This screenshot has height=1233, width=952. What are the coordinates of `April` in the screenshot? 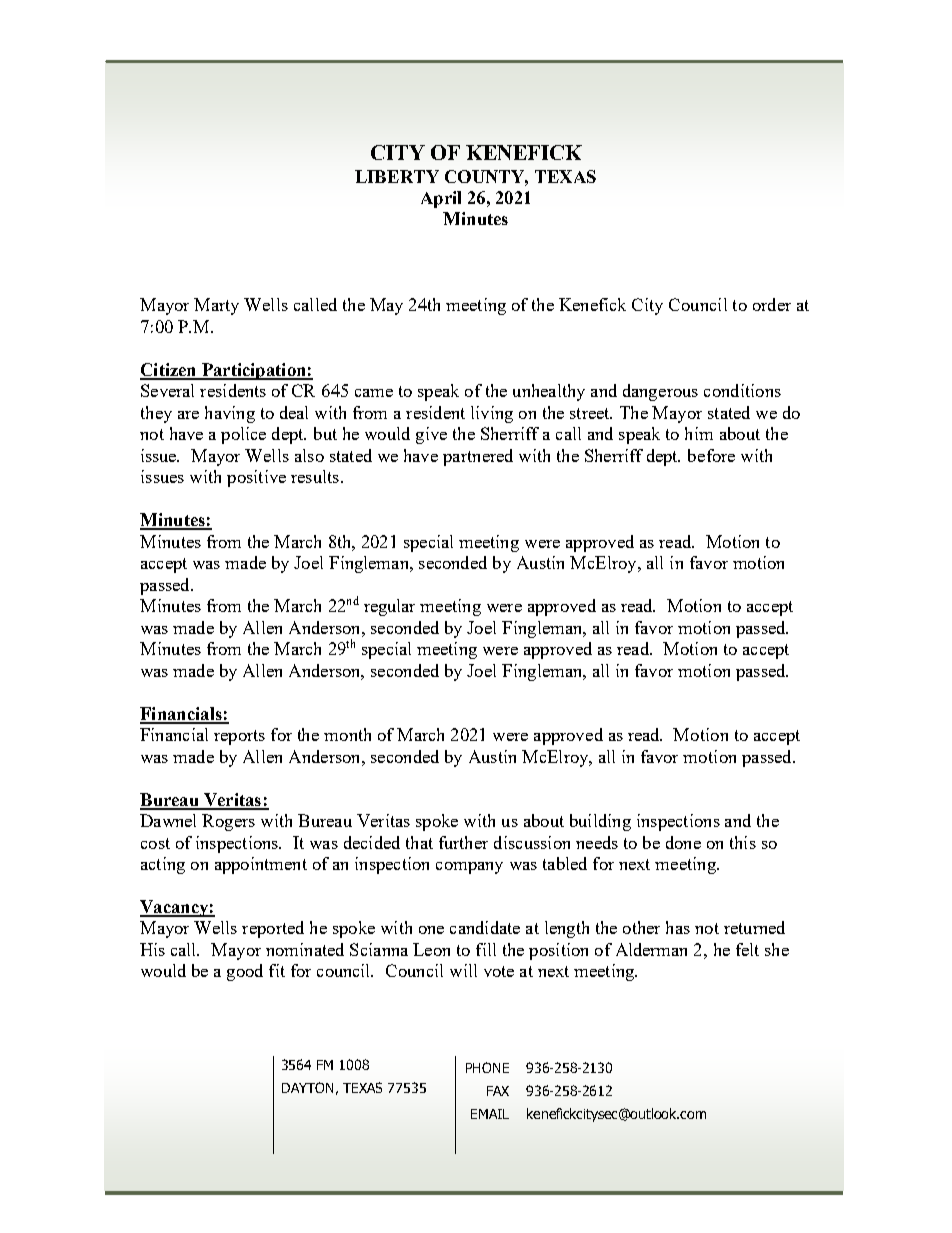 It's located at (441, 199).
